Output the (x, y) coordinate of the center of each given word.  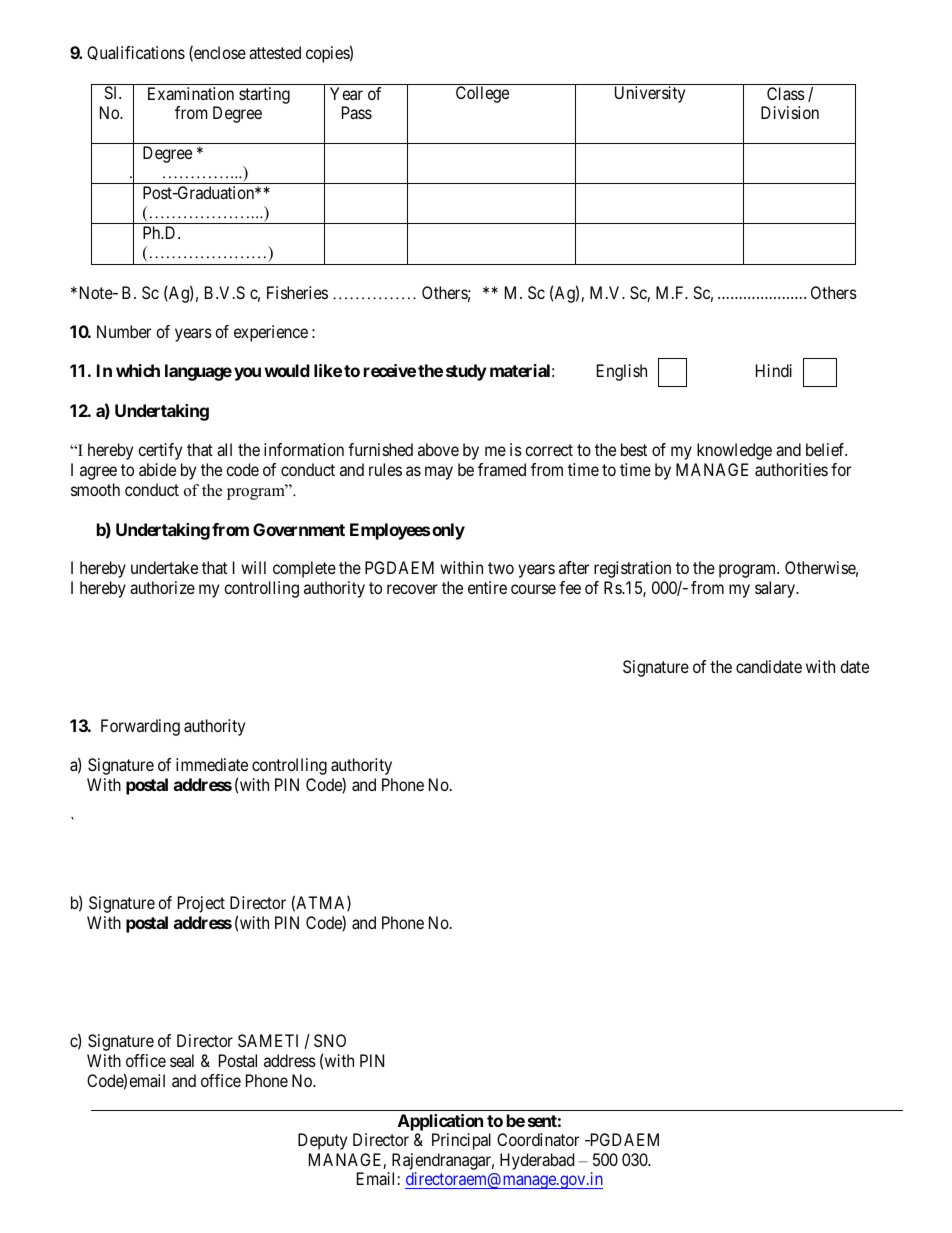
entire (487, 587)
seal (182, 1060)
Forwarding (140, 727)
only (448, 531)
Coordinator (538, 1139)
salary (776, 589)
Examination (191, 93)
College (482, 94)
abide (157, 469)
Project (201, 904)
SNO (330, 1040)
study (466, 372)
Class (786, 93)
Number (124, 331)
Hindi (774, 370)
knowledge (734, 451)
